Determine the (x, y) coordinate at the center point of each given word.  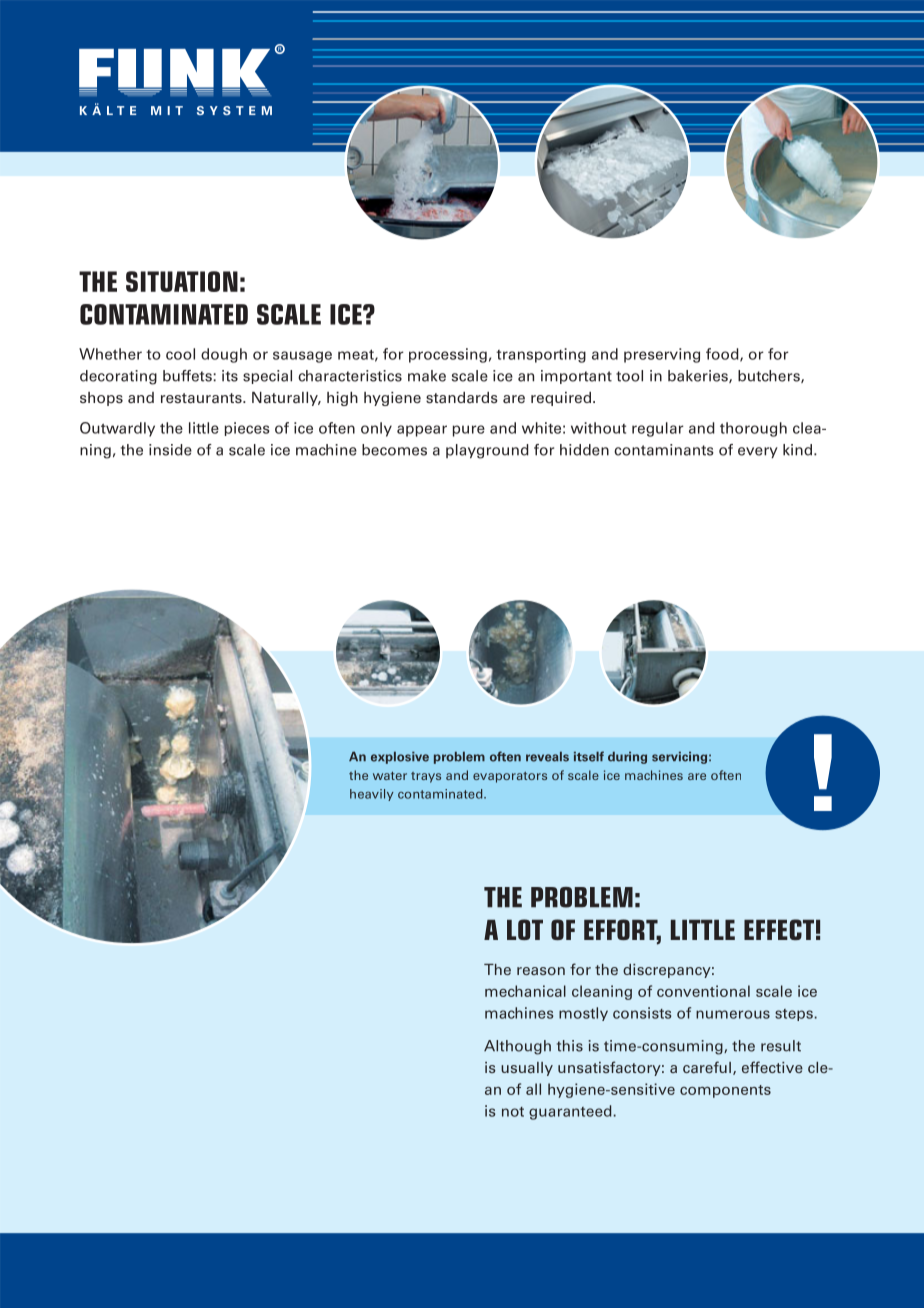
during (627, 758)
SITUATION (182, 281)
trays (426, 777)
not (513, 1112)
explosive (400, 757)
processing (448, 355)
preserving (662, 355)
